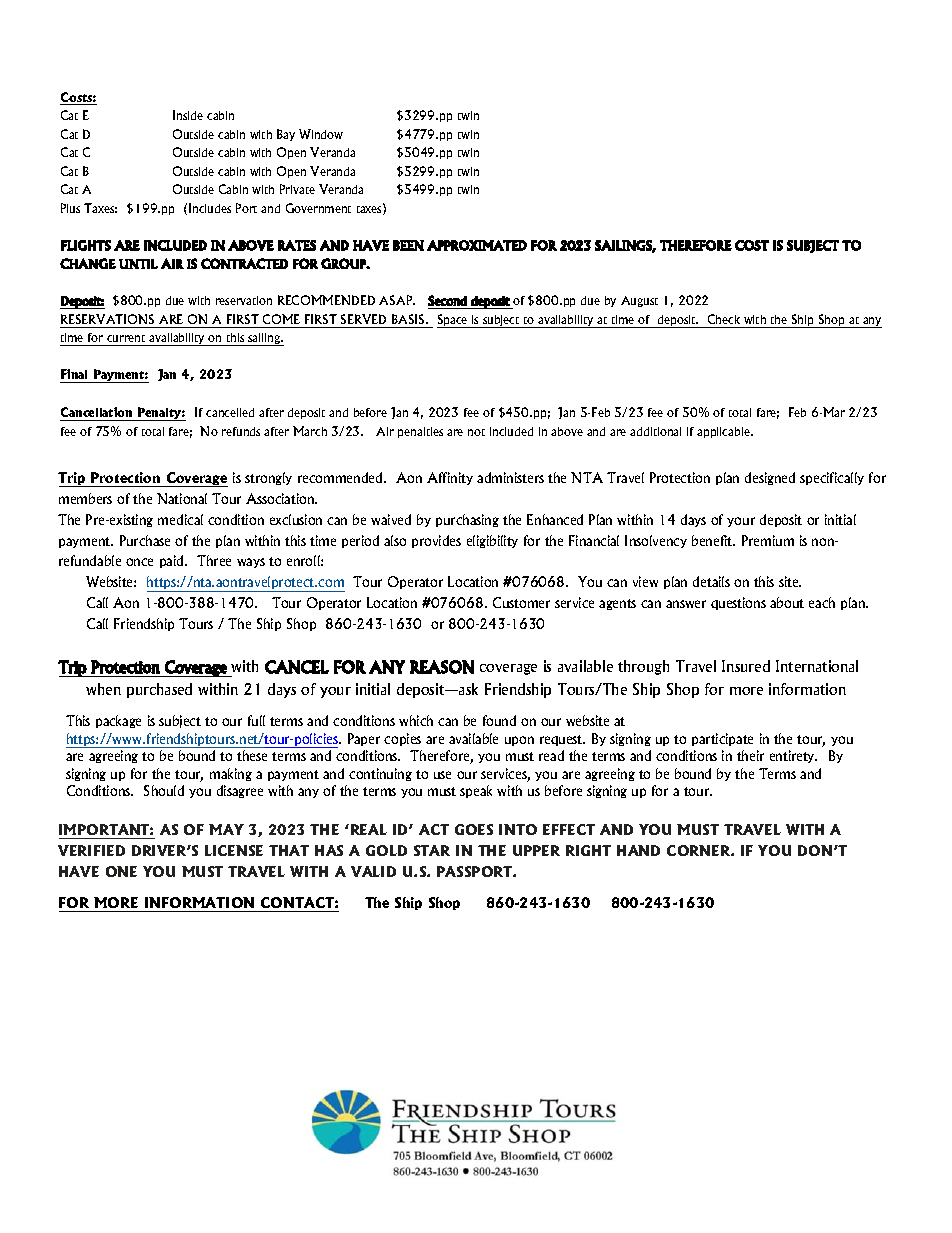 The image size is (952, 1233). What do you see at coordinates (477, 245) in the image?
I see `APPROXIMATED` at bounding box center [477, 245].
